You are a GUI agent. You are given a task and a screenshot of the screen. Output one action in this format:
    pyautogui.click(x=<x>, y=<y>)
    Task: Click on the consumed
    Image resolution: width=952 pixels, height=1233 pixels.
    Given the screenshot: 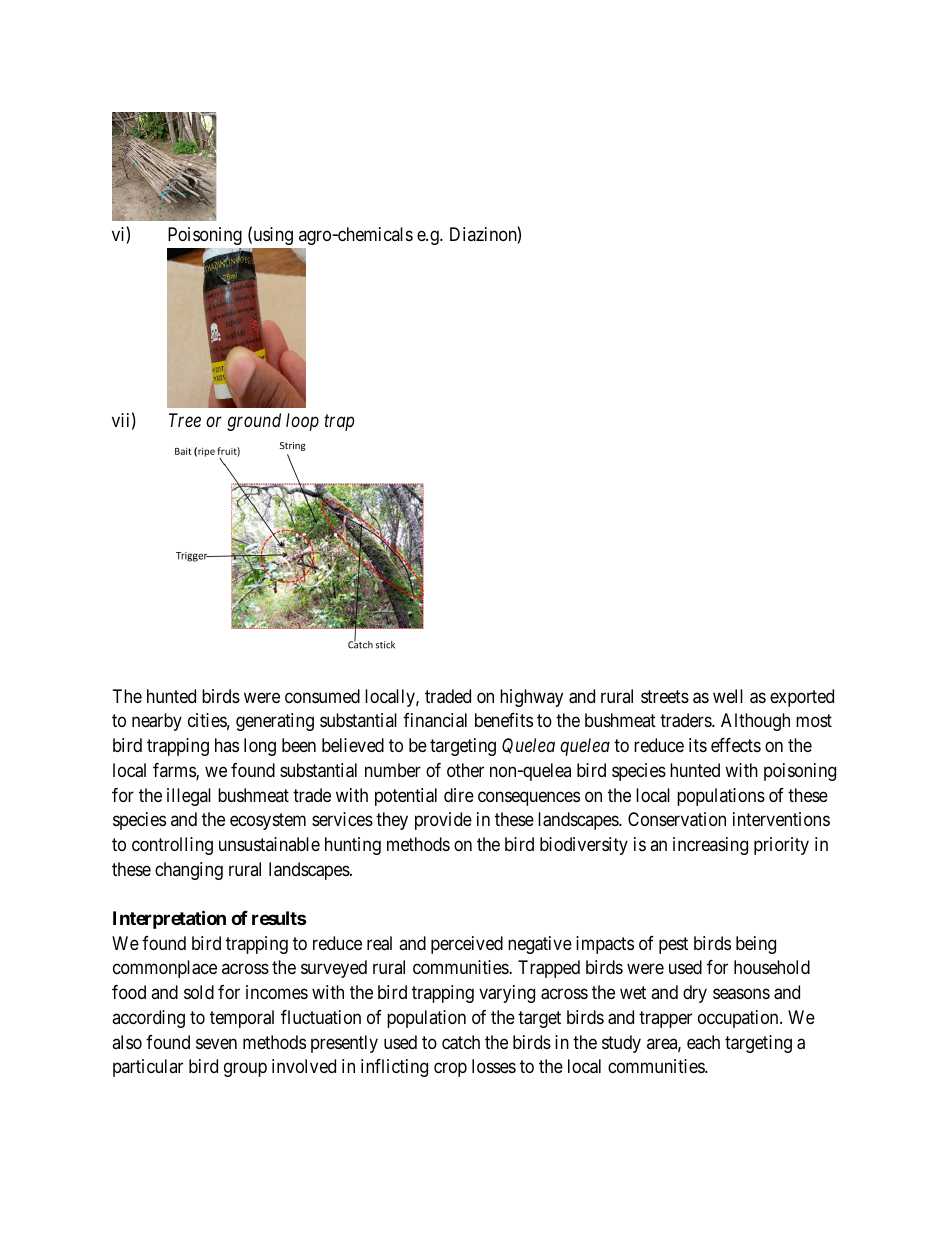 What is the action you would take?
    pyautogui.click(x=322, y=696)
